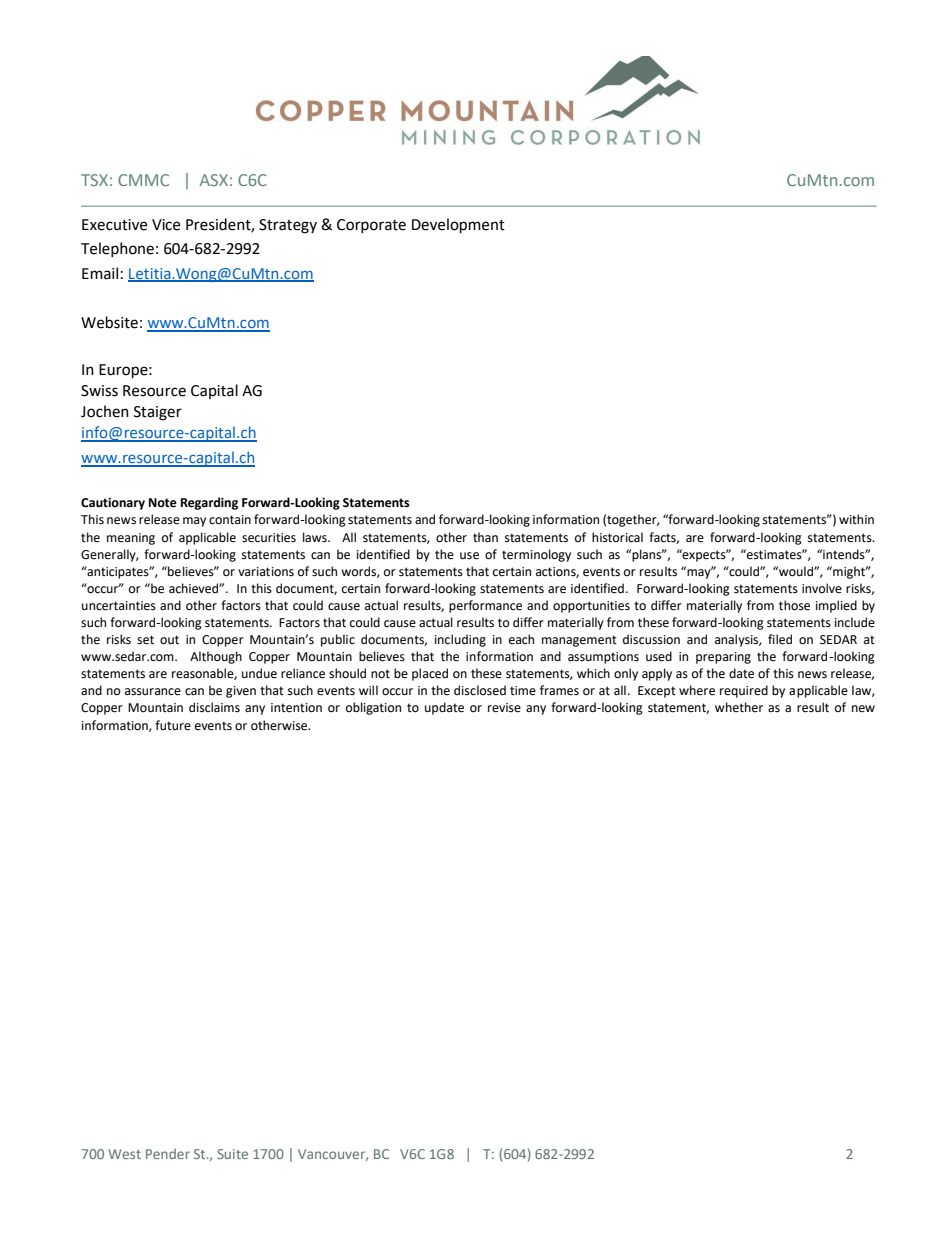 This screenshot has height=1233, width=952. I want to click on West, so click(124, 1154).
